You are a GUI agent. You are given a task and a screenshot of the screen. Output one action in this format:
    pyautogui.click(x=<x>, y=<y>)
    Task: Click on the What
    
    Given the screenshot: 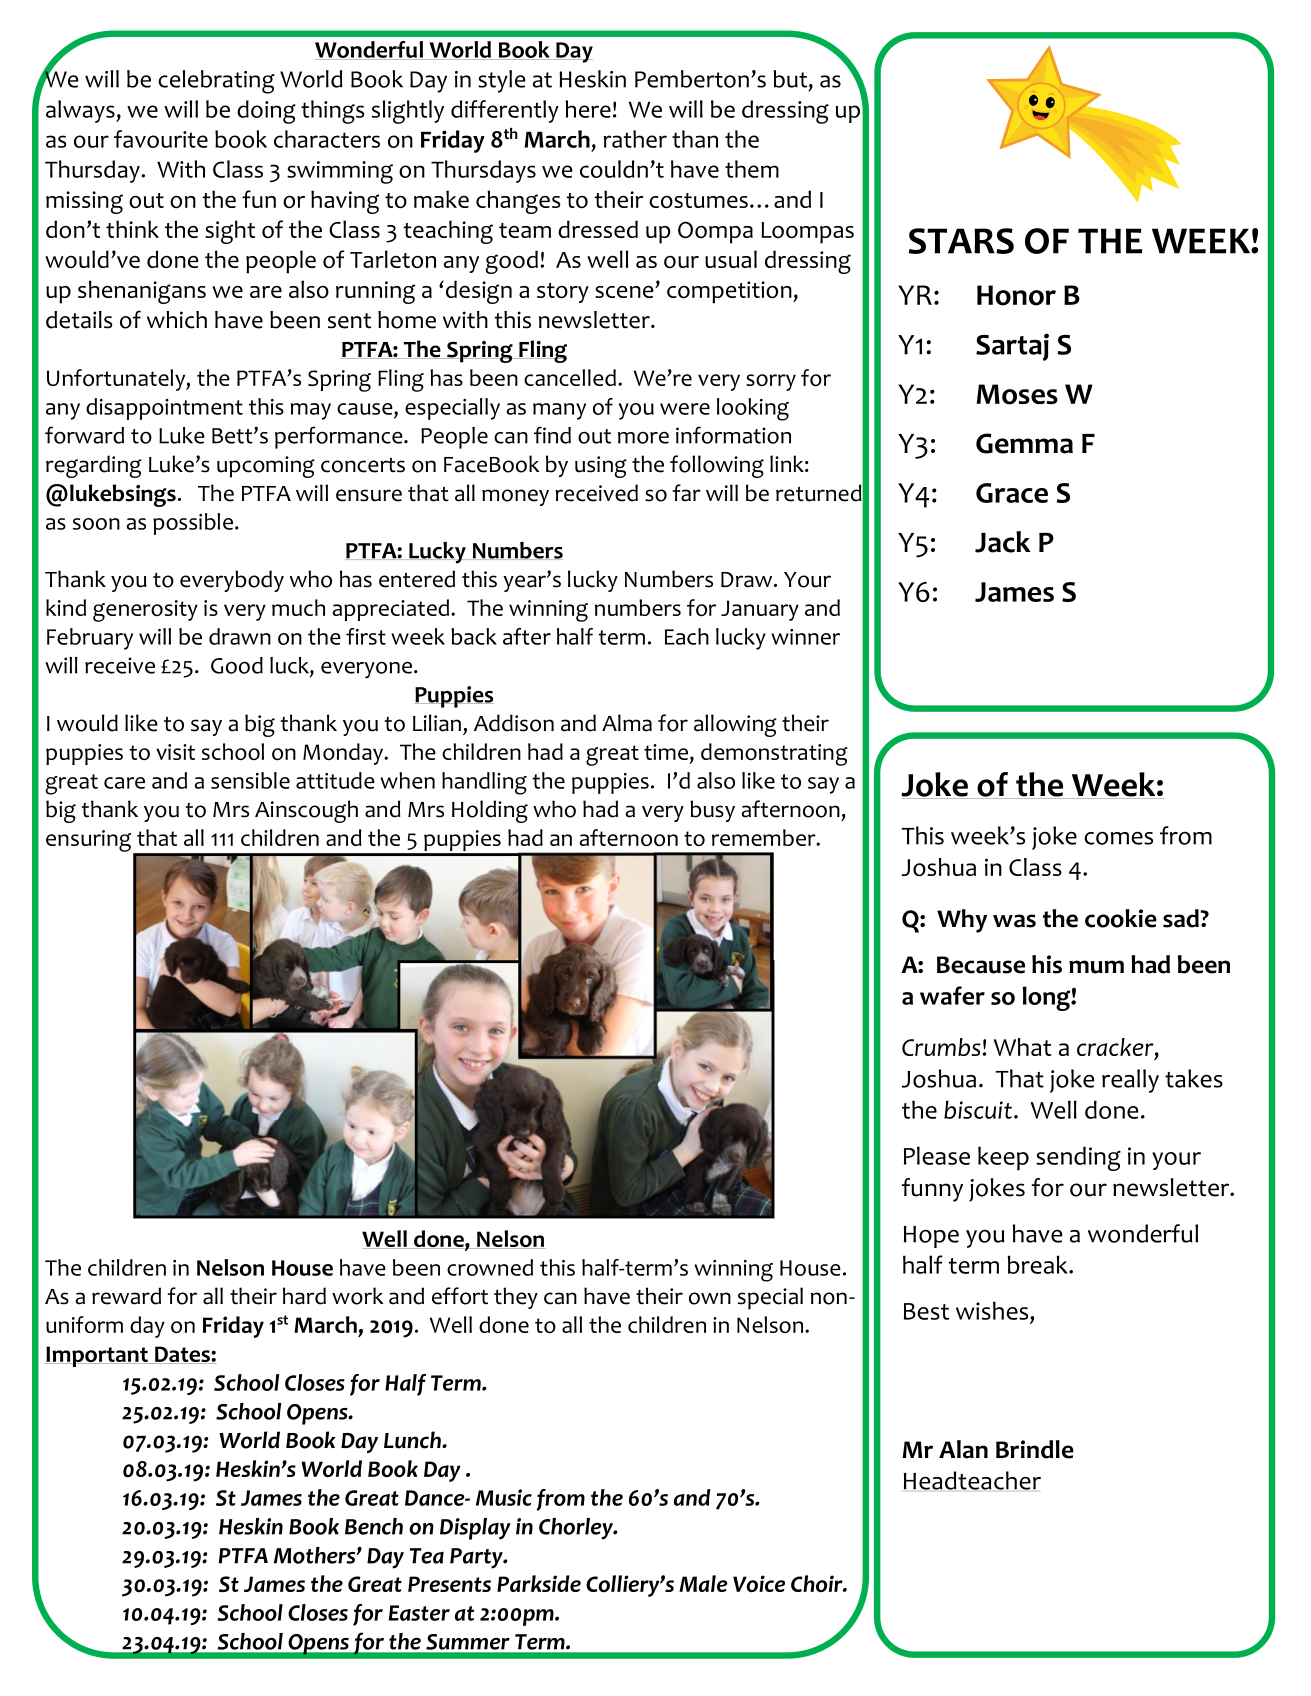 What is the action you would take?
    pyautogui.click(x=1023, y=1047)
